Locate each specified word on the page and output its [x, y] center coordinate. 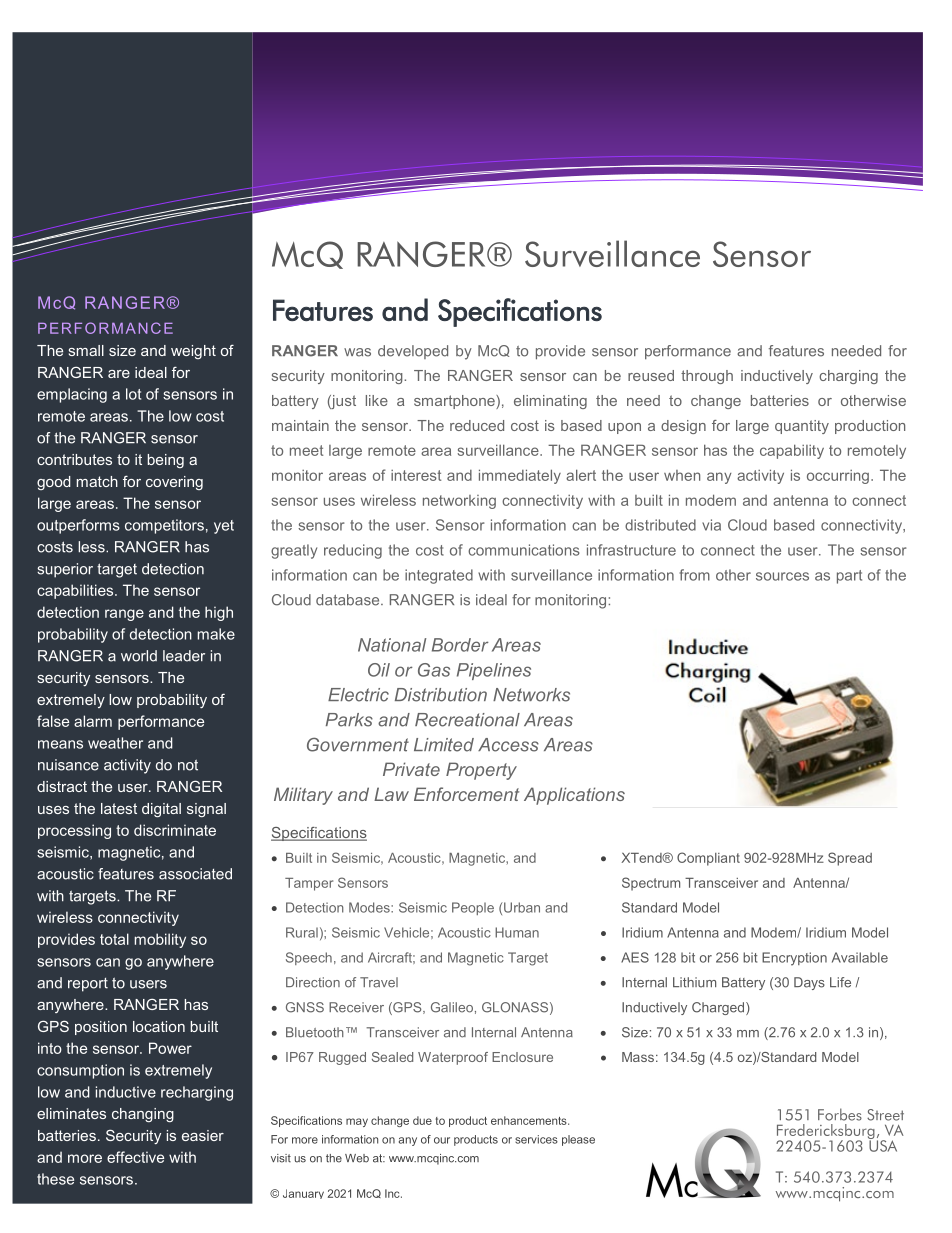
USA [882, 1145]
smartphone [455, 402]
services [536, 1139]
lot [133, 394]
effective [135, 1157]
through [707, 377]
